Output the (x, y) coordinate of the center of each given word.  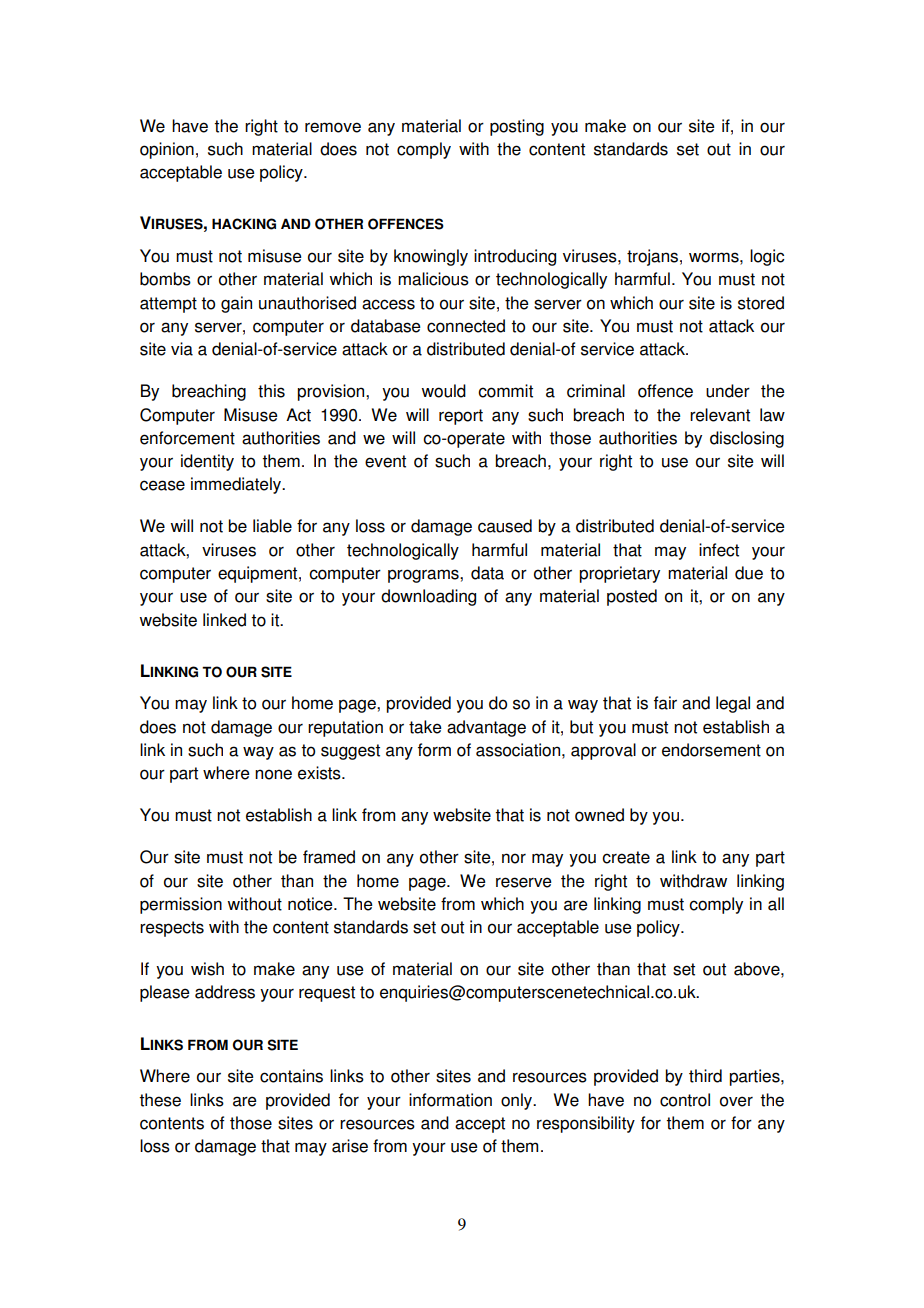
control (685, 1100)
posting (517, 127)
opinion (167, 150)
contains (291, 1076)
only (517, 1101)
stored (761, 303)
